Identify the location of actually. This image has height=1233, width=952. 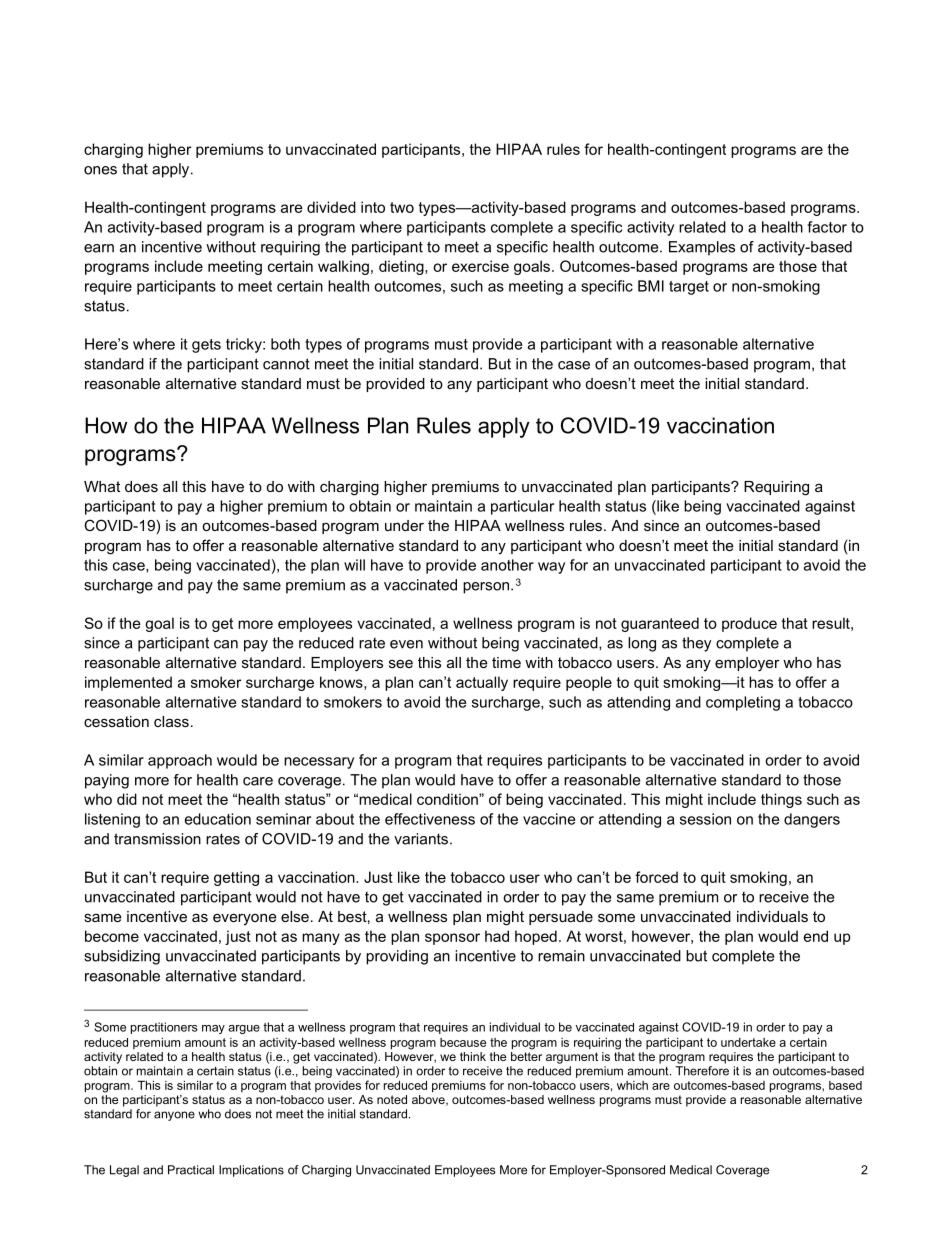
(482, 683).
